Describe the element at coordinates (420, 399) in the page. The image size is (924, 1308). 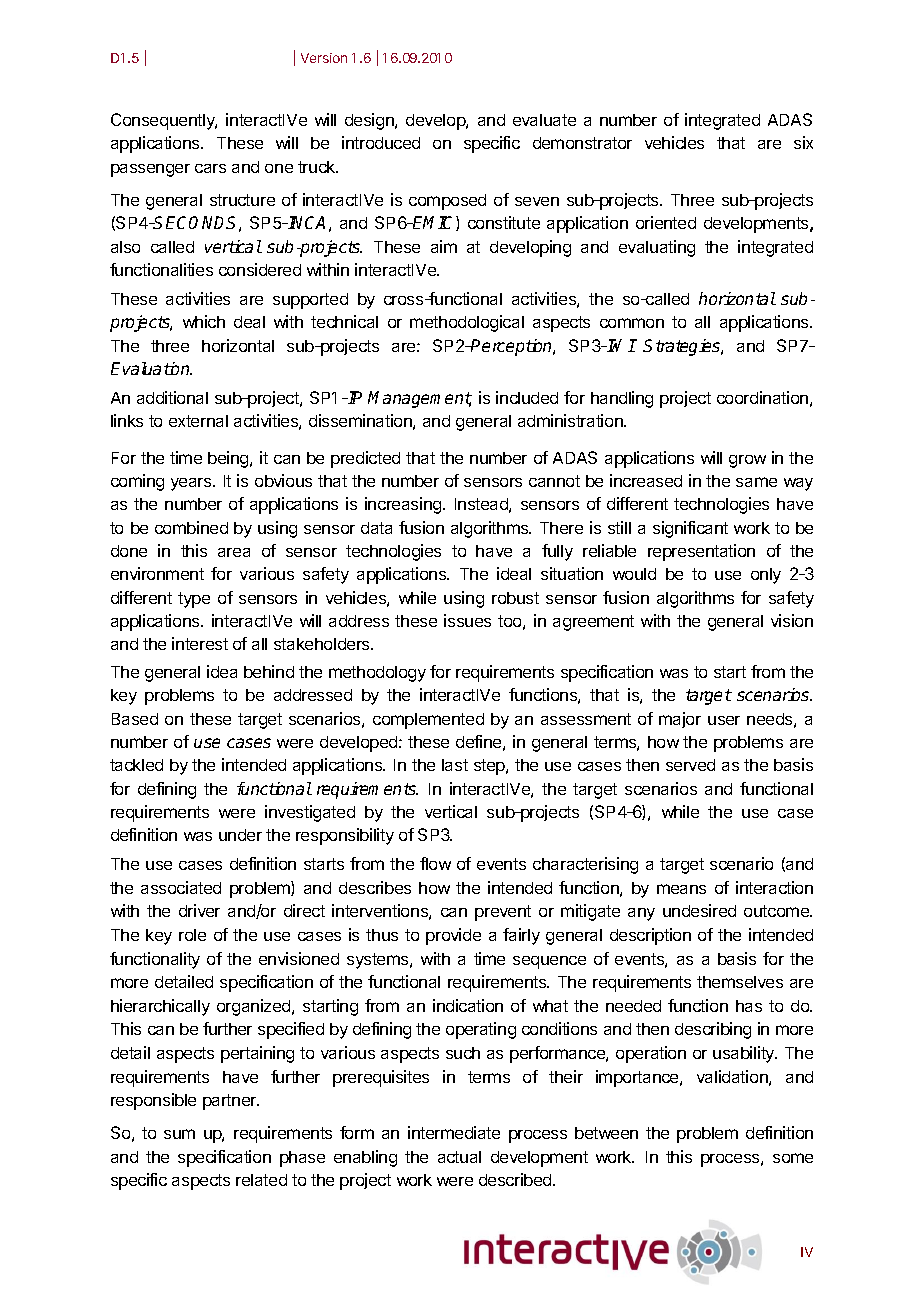
I see `Management` at that location.
